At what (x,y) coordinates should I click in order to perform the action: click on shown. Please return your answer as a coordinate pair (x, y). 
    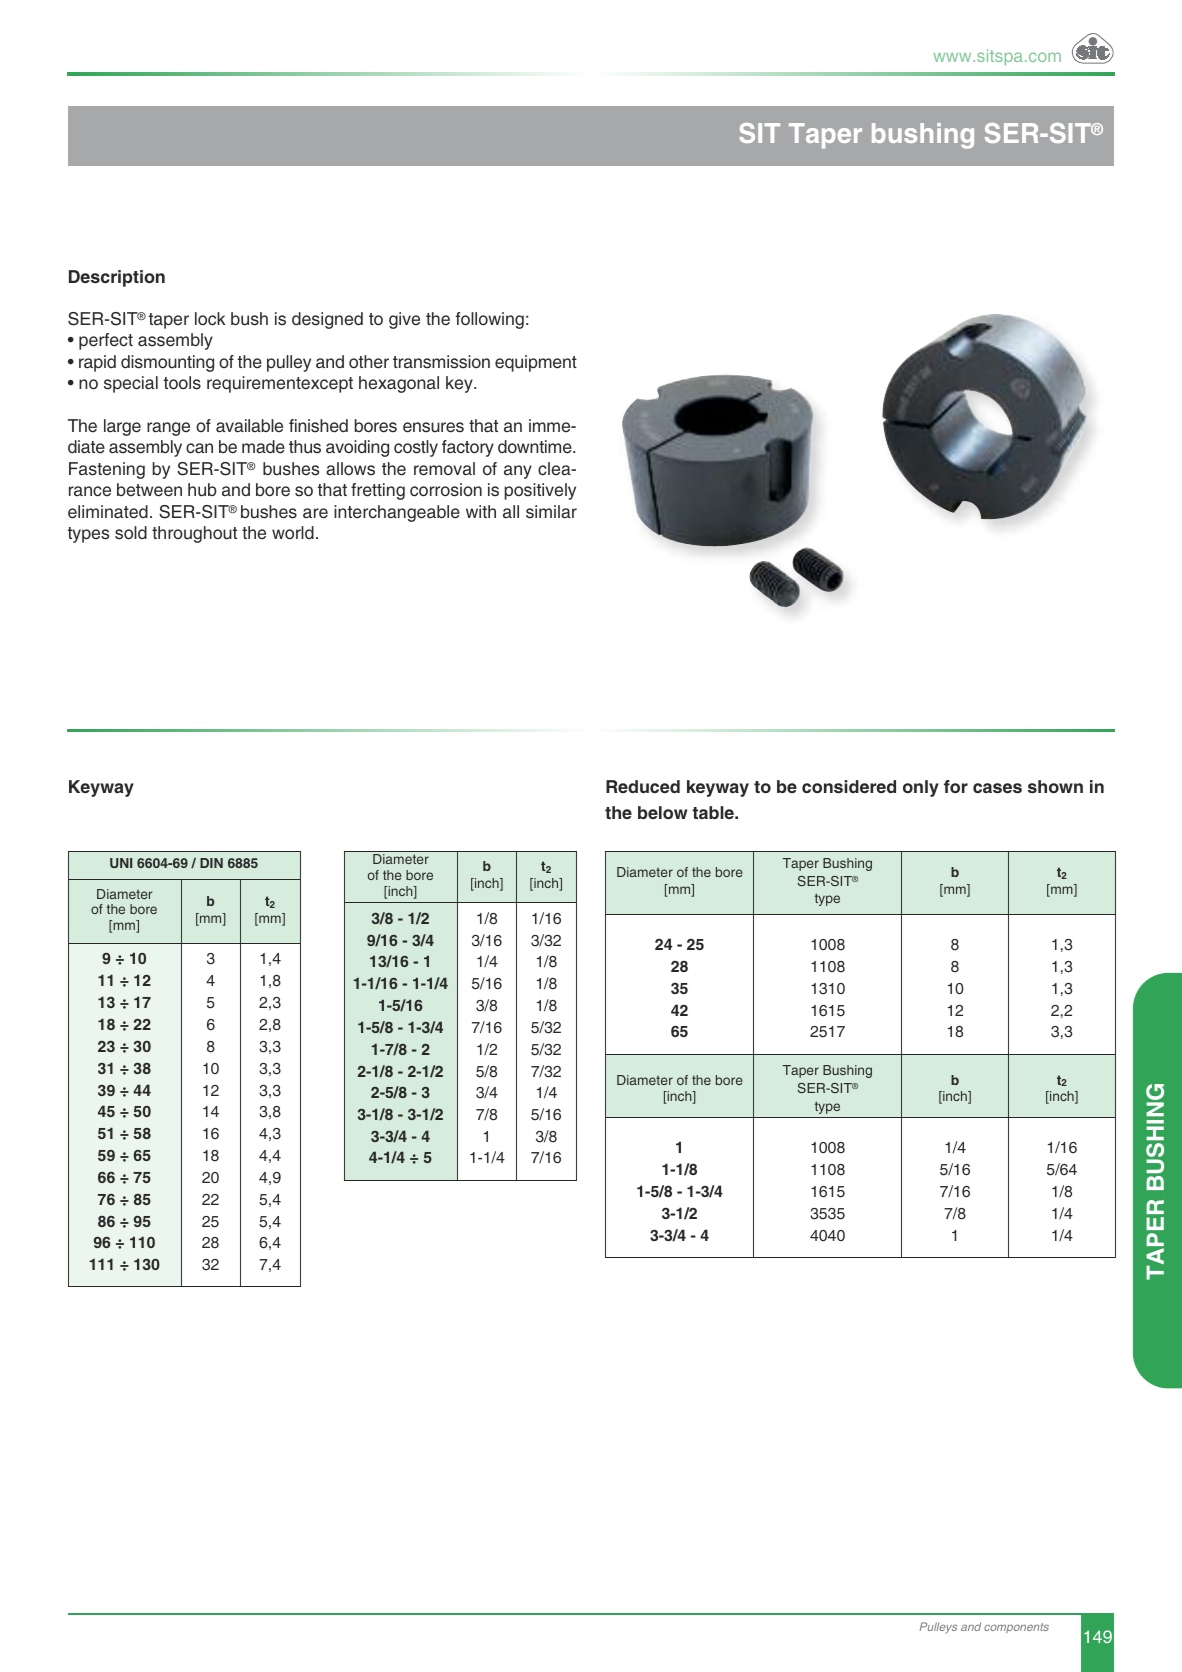
    Looking at the image, I should click on (1055, 786).
